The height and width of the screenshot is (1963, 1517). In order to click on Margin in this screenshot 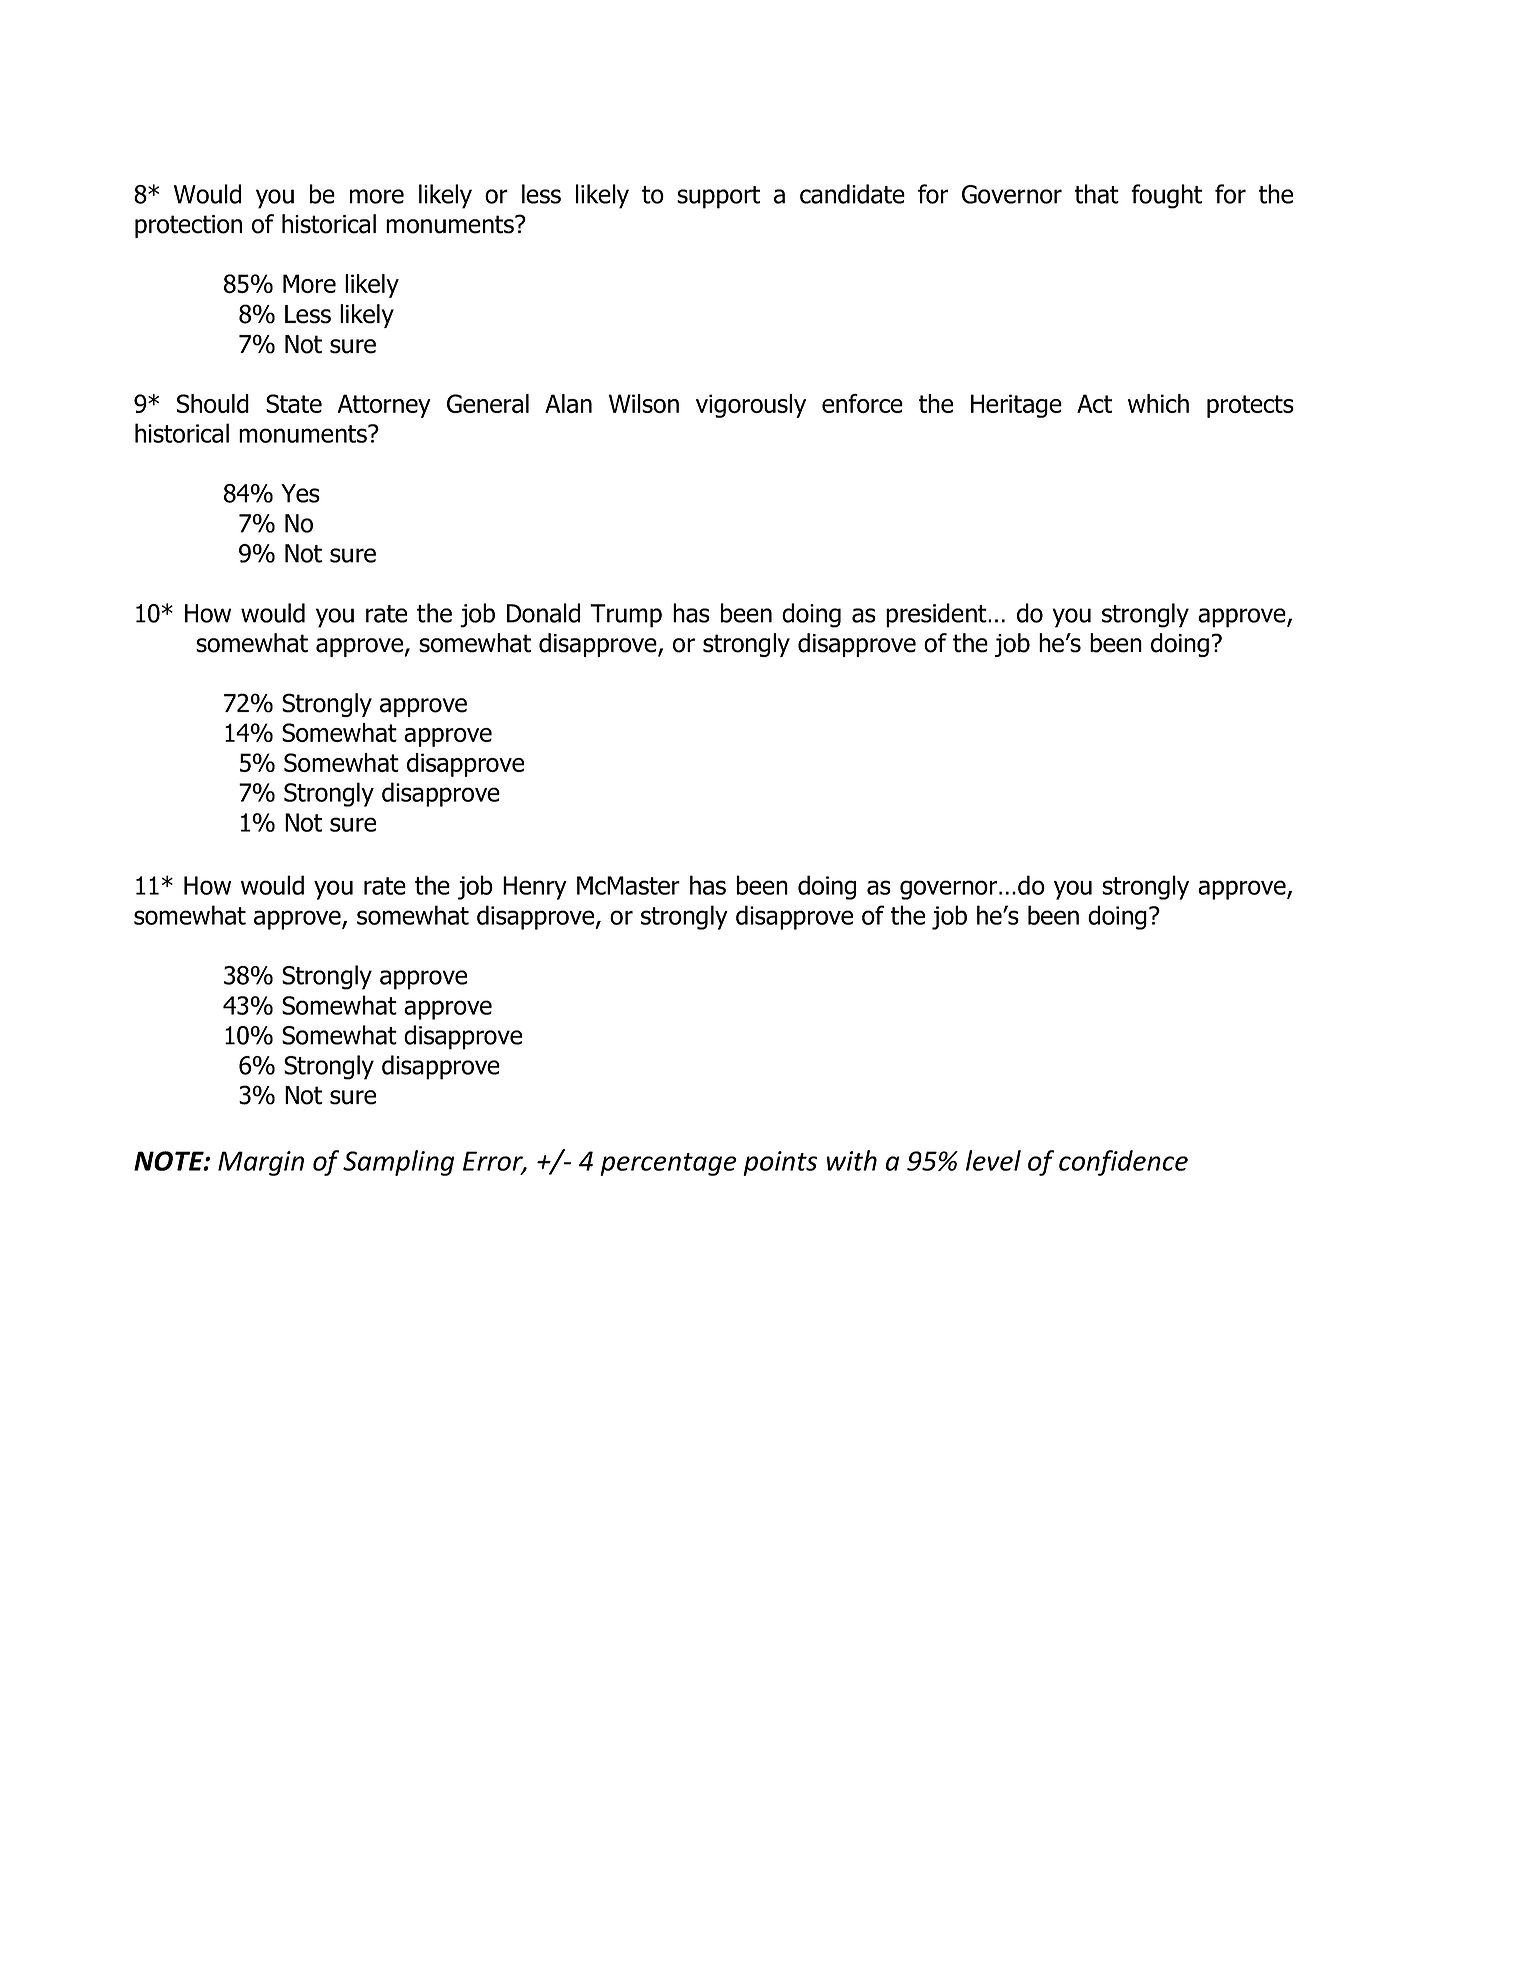, I will do `click(261, 1163)`.
